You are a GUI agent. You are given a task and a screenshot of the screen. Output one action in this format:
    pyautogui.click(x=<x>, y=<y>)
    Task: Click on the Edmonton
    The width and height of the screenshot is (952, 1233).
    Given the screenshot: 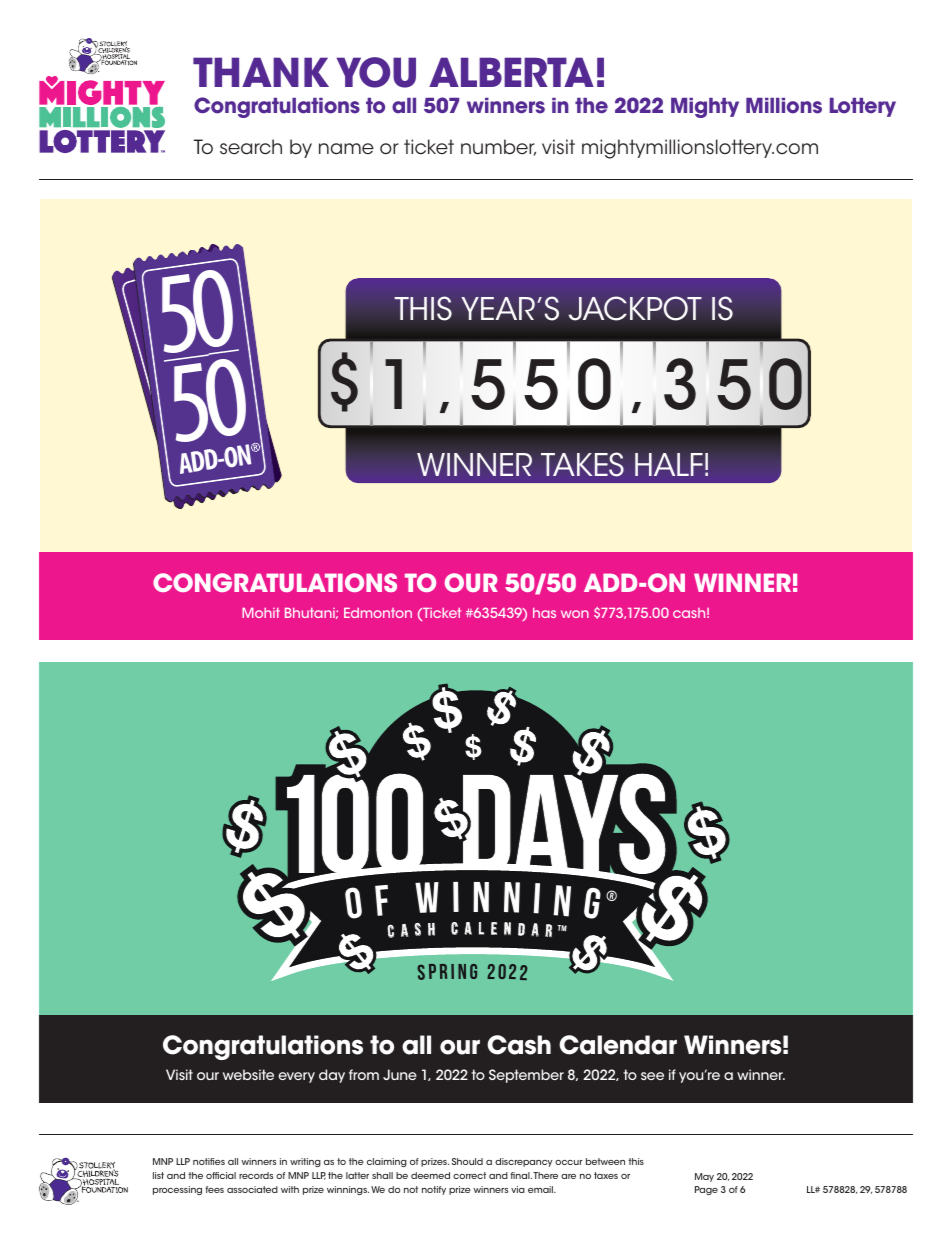 What is the action you would take?
    pyautogui.click(x=378, y=613)
